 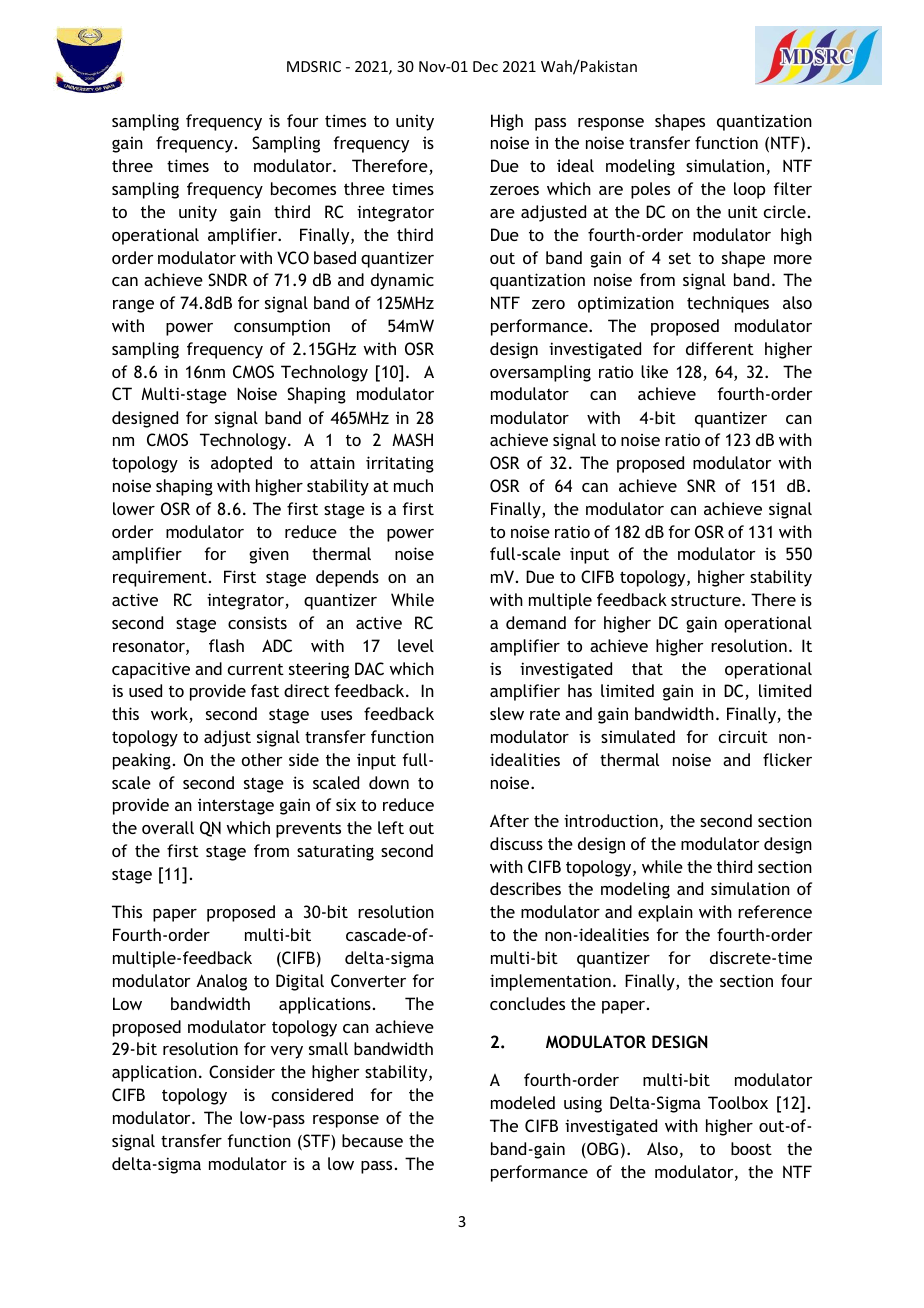 I want to click on consumption, so click(x=282, y=328).
